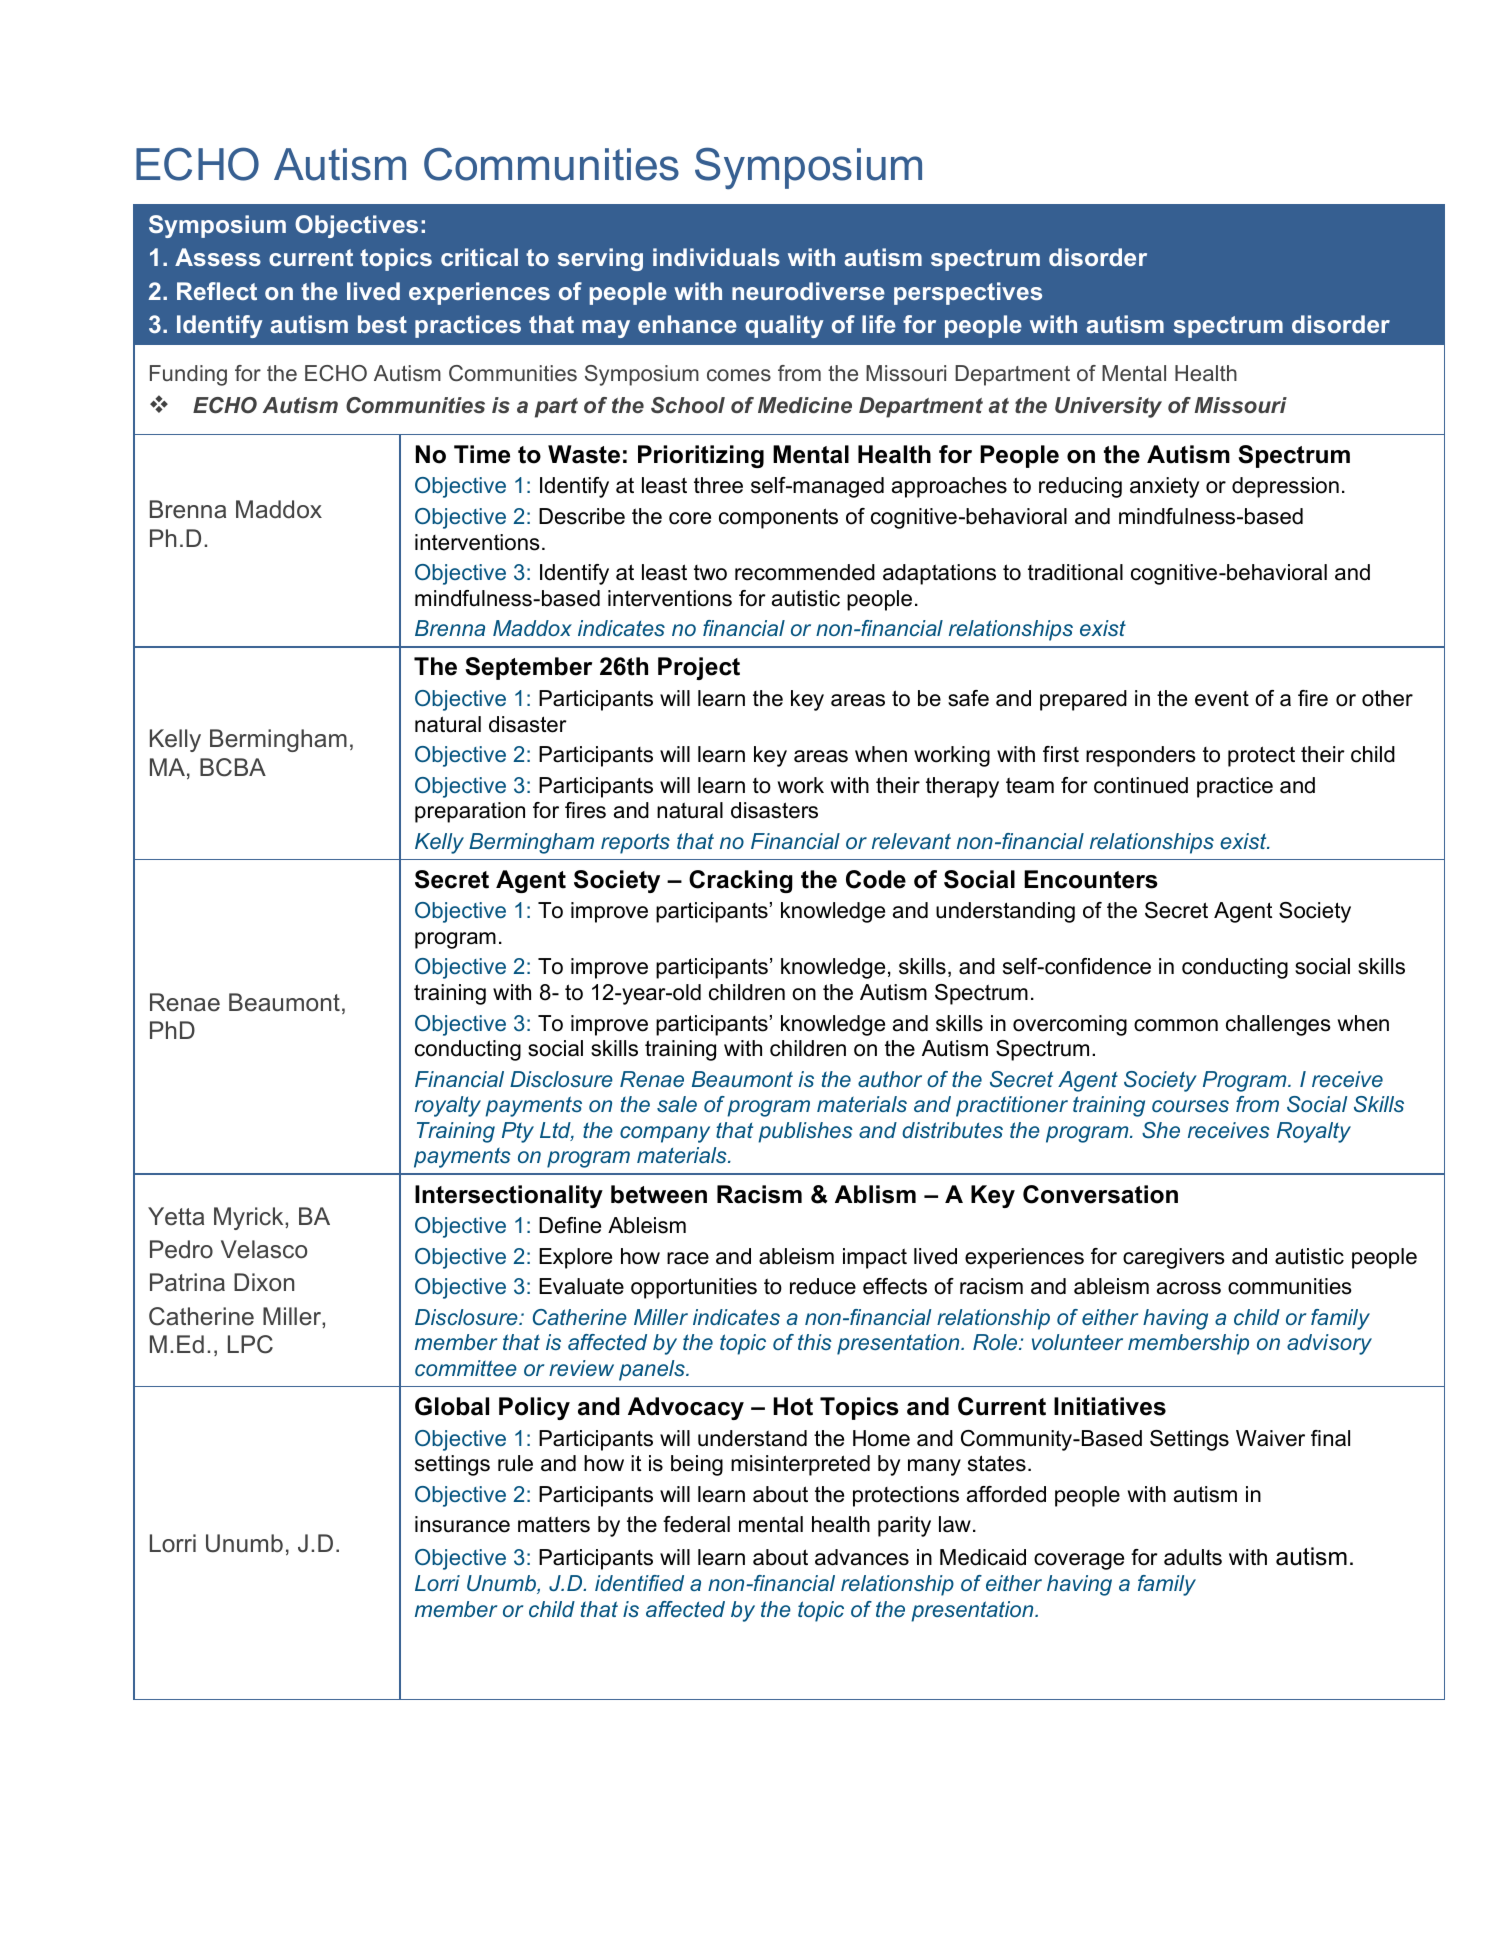  Describe the element at coordinates (528, 668) in the document. I see `September` at that location.
